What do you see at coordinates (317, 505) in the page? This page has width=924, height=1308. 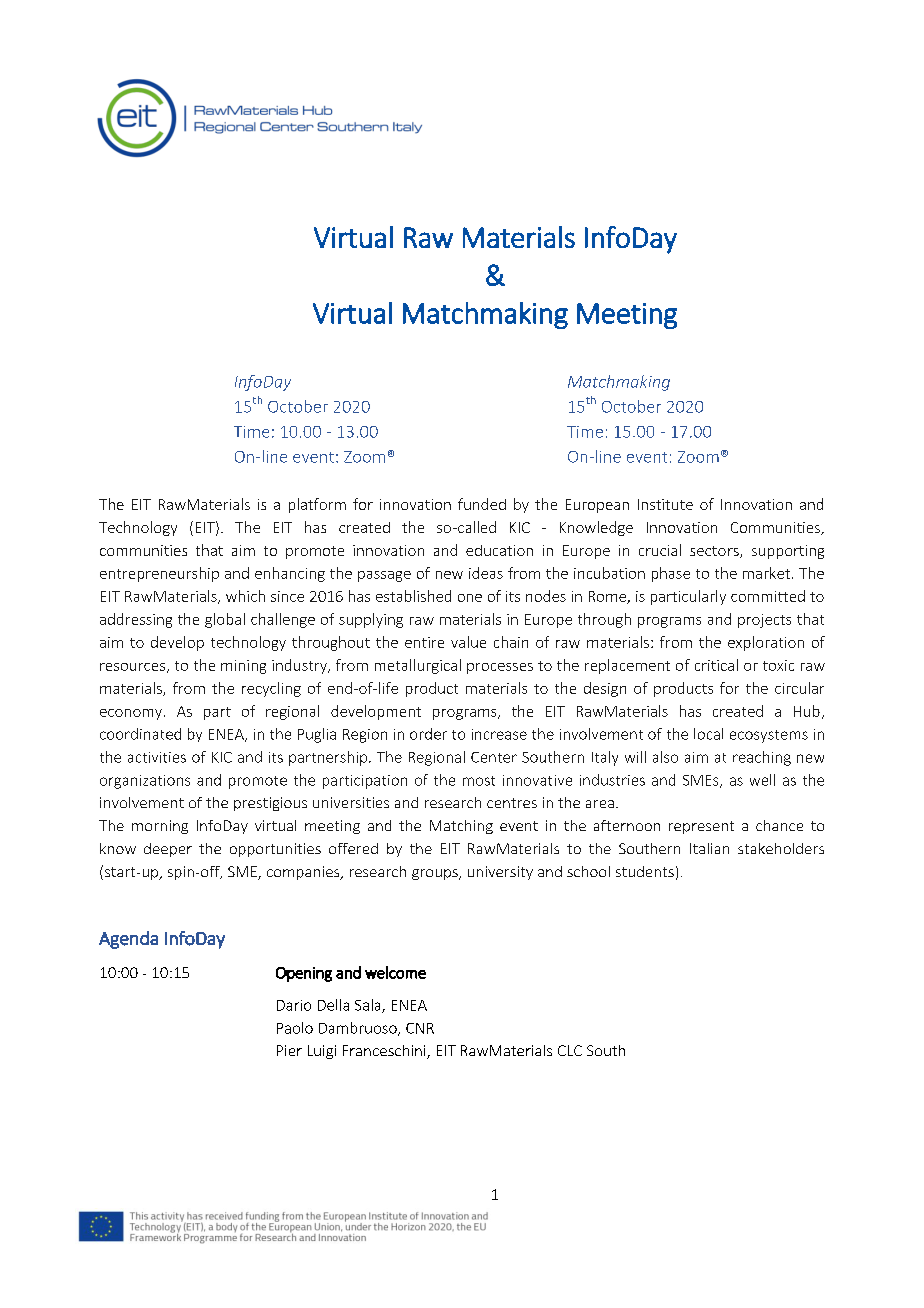 I see `platform` at bounding box center [317, 505].
